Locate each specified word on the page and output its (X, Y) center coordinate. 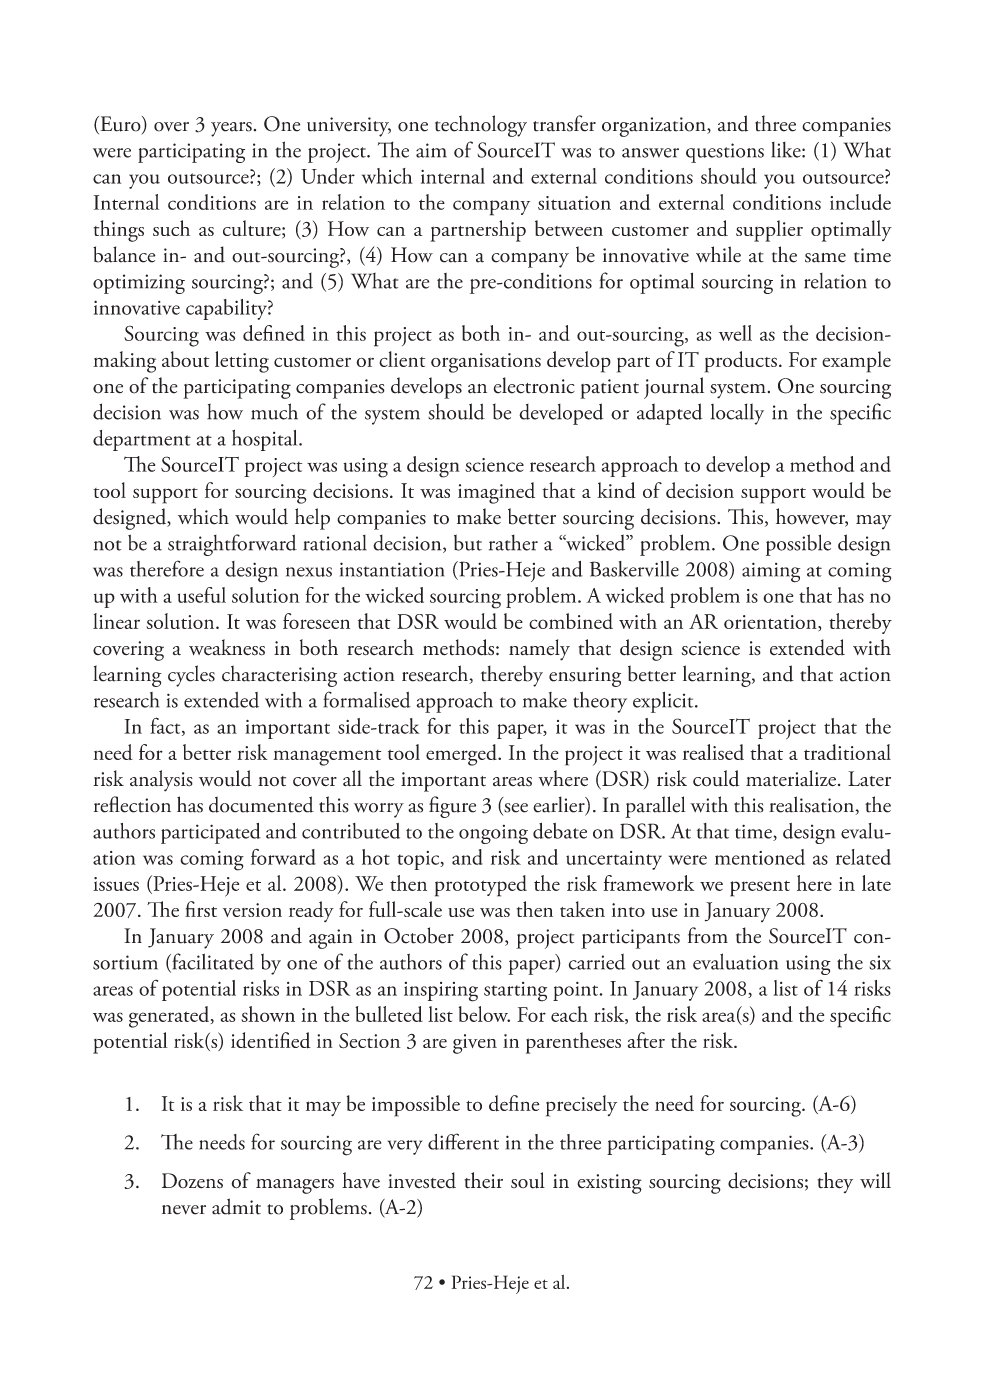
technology (481, 126)
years (231, 129)
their (483, 1180)
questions (725, 153)
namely (539, 650)
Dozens (192, 1181)
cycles (191, 676)
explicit (664, 702)
